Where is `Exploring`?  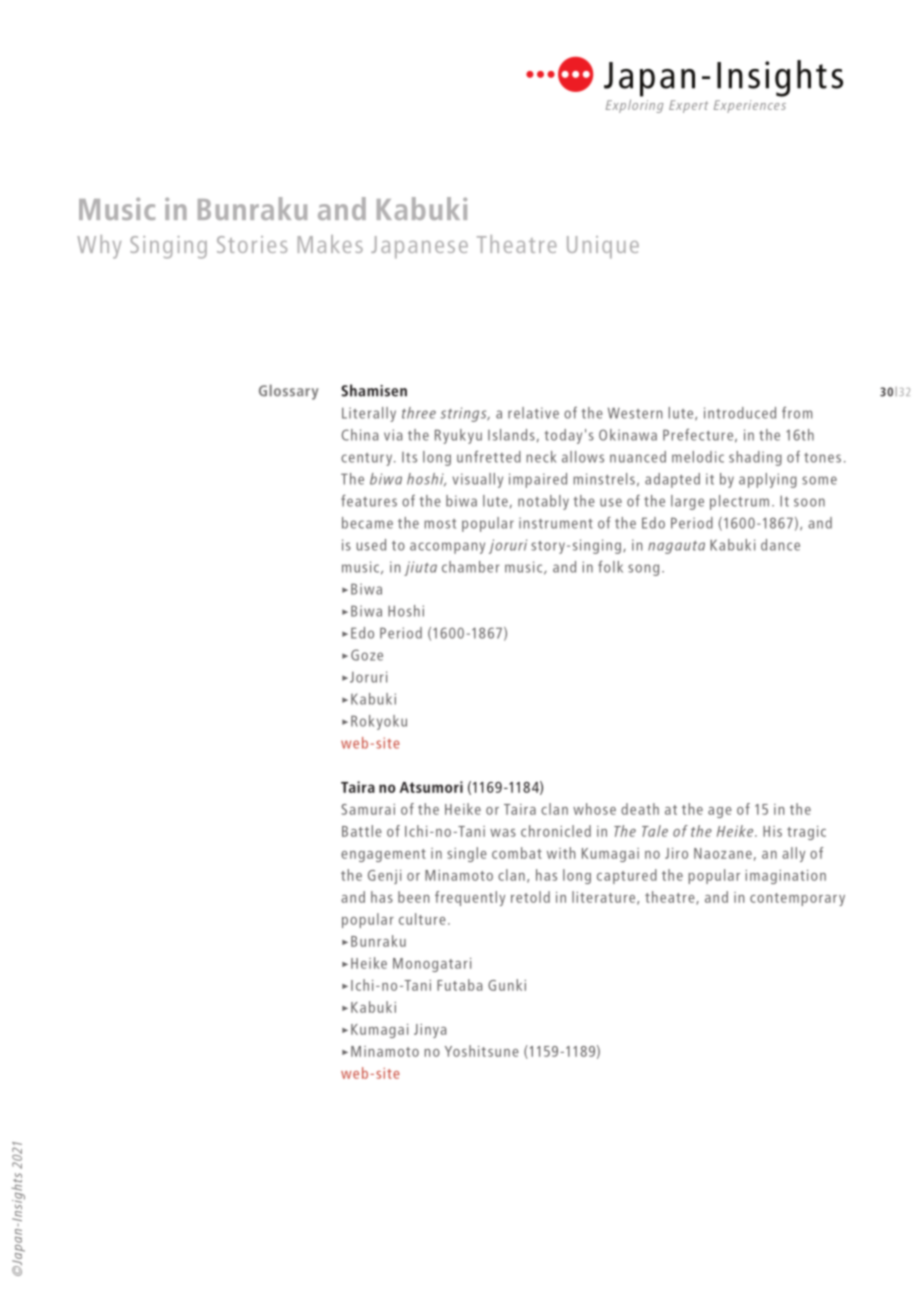
Exploring is located at coordinates (635, 106).
